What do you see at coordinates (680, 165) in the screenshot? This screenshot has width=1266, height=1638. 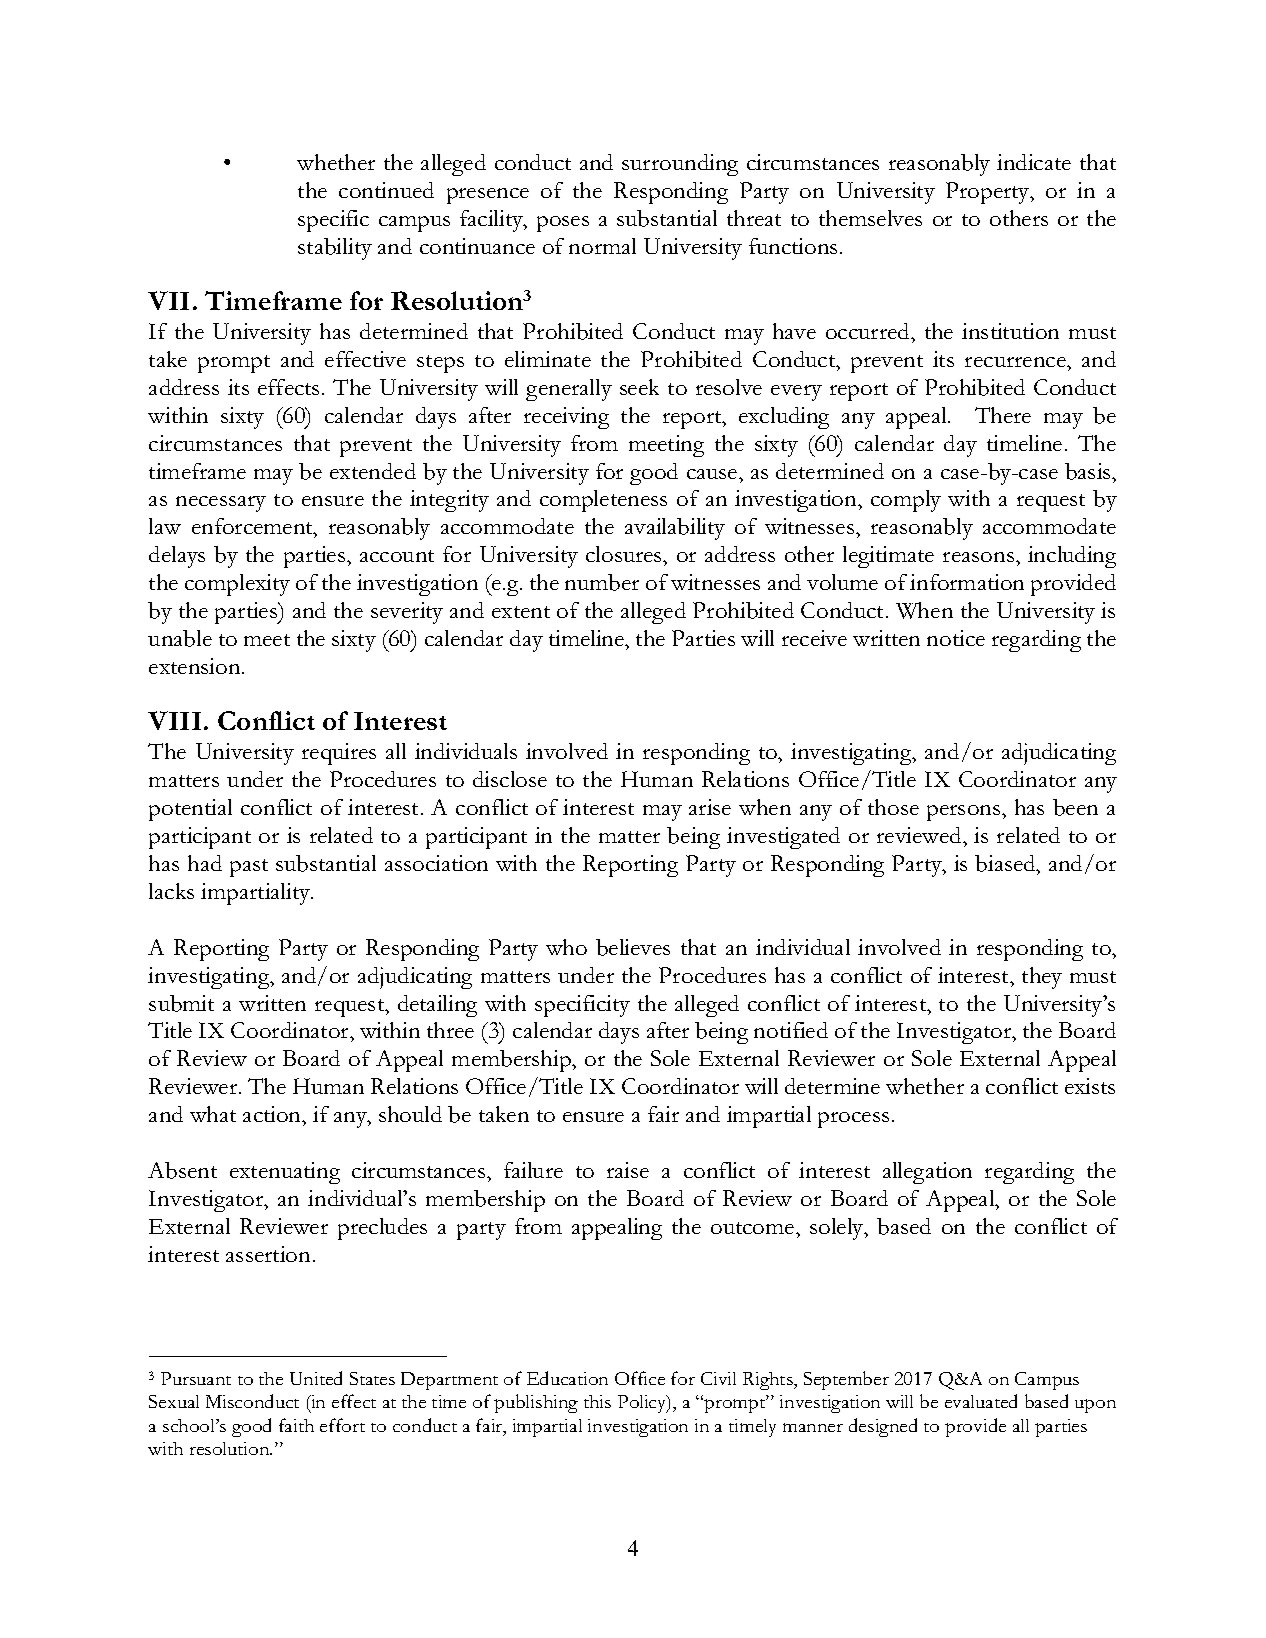 I see `surrounding` at bounding box center [680, 165].
